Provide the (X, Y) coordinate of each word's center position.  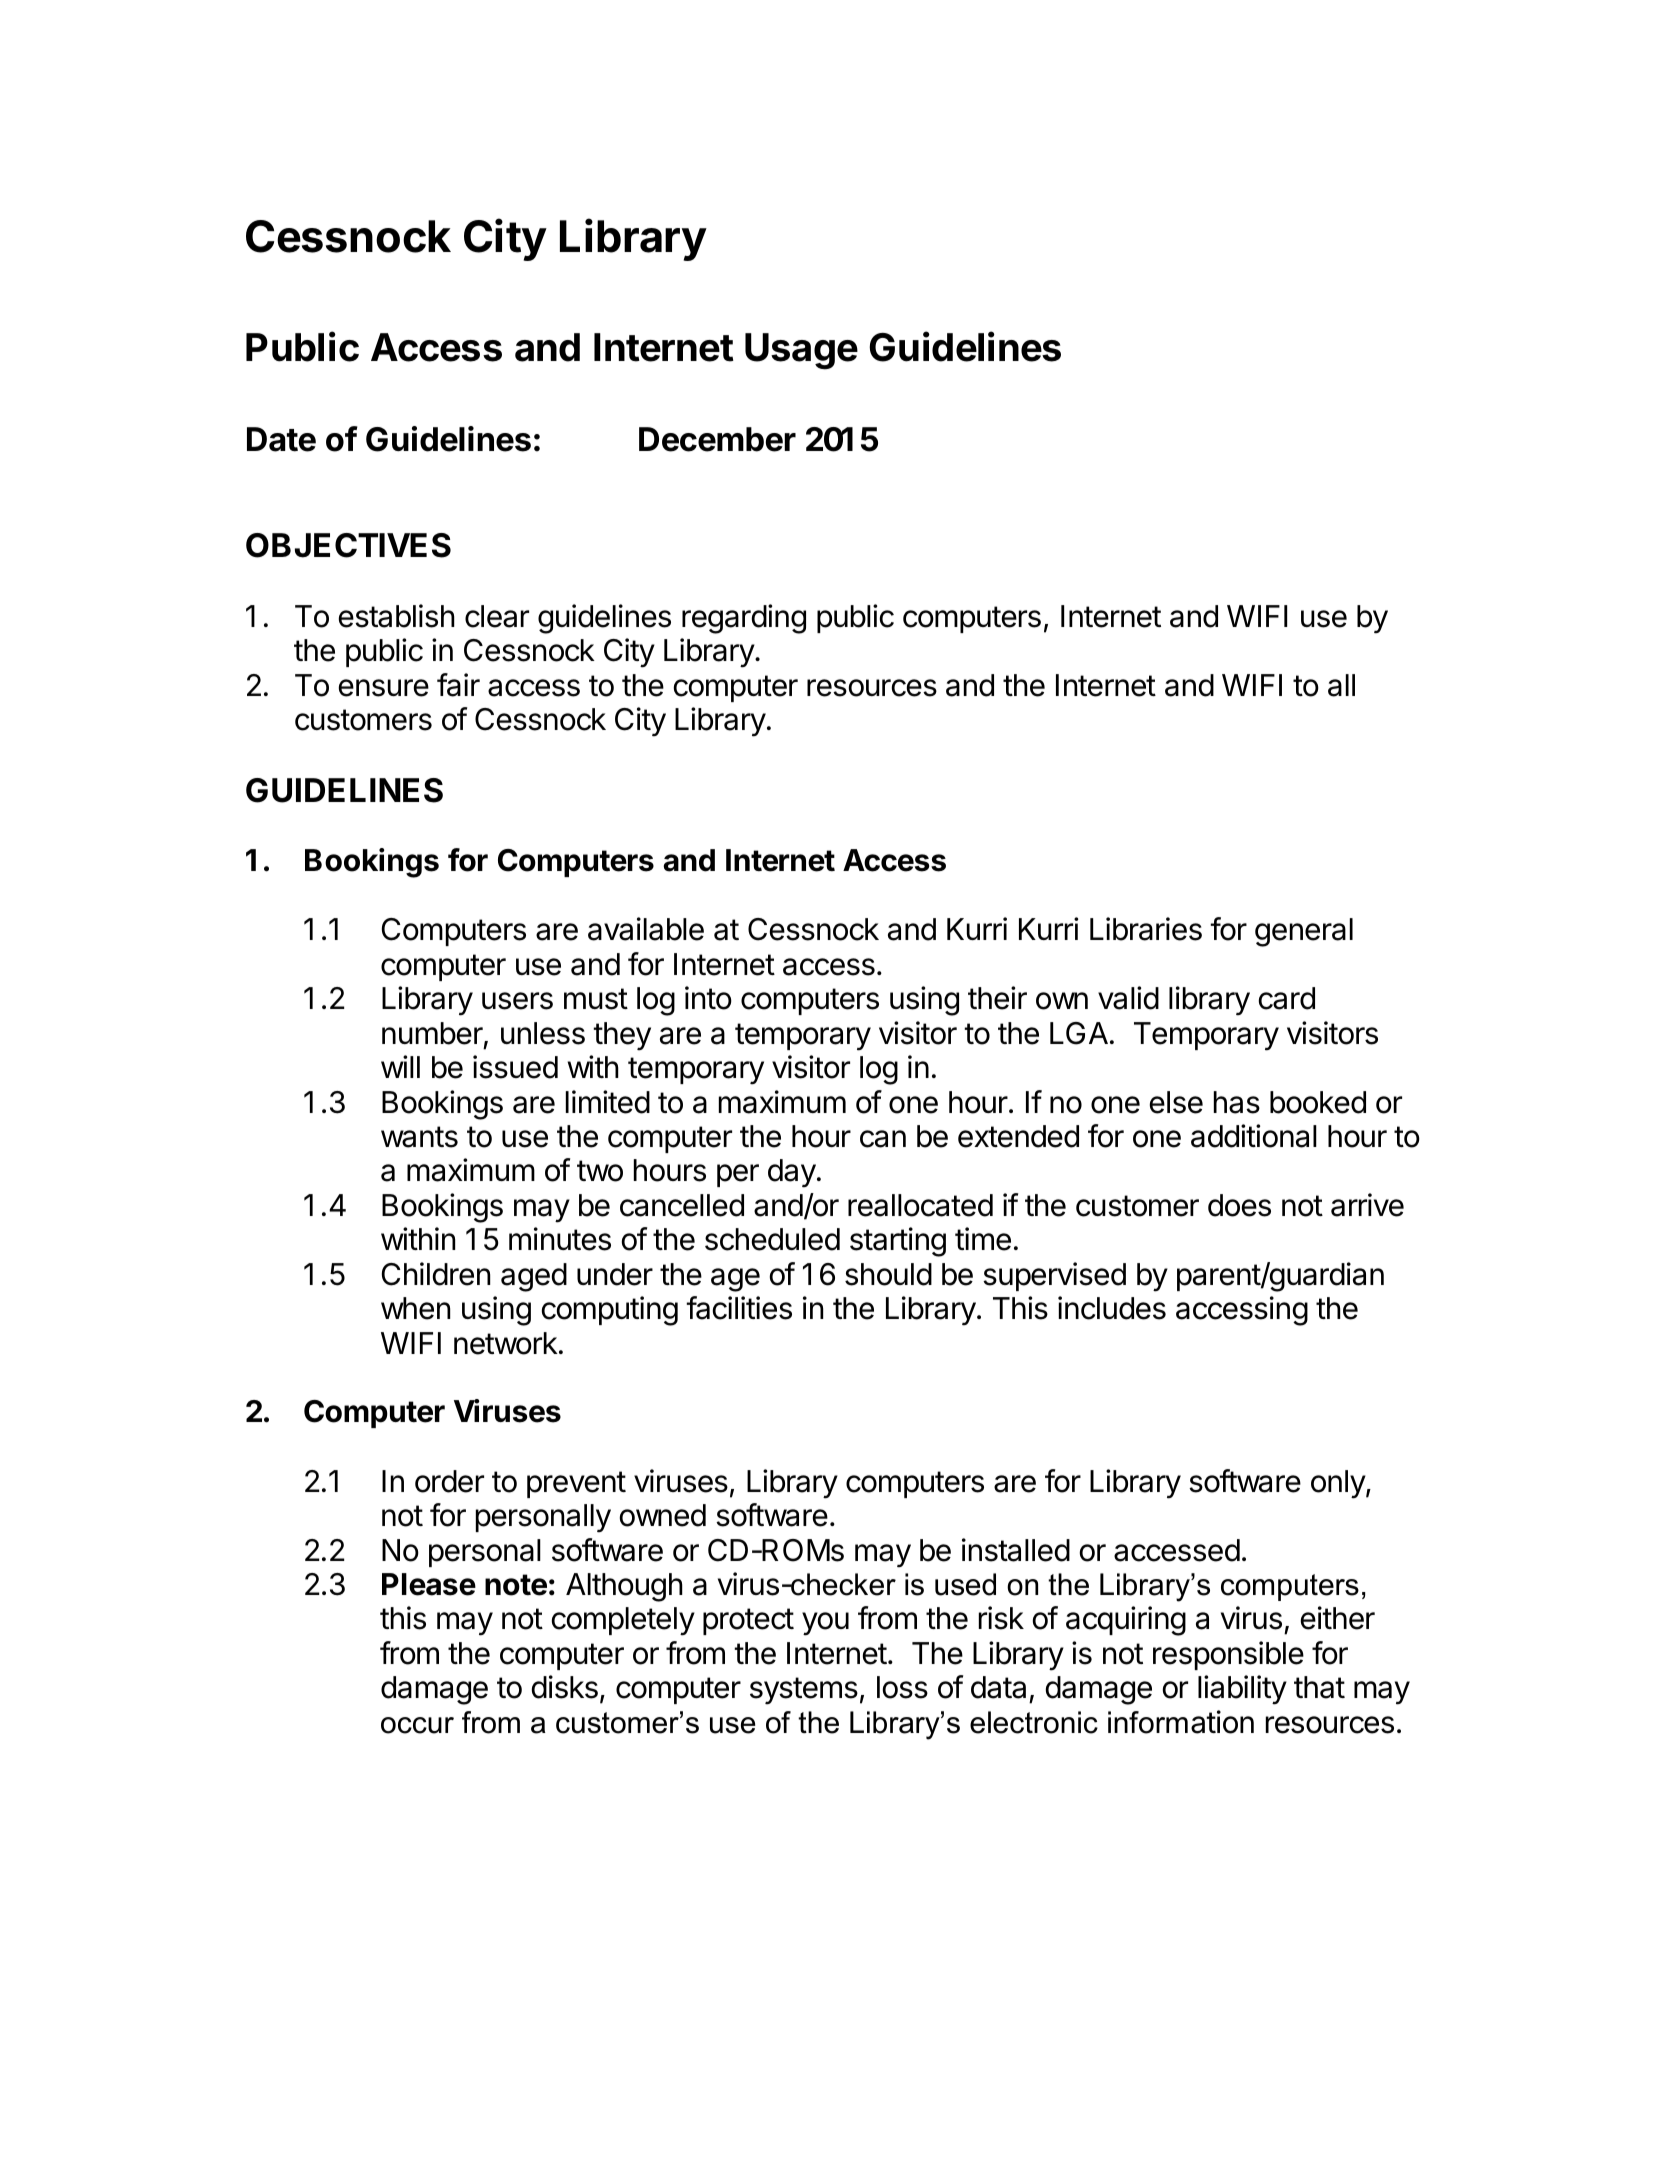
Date (281, 439)
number (432, 1033)
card (1287, 998)
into (708, 998)
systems (804, 1691)
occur (417, 1725)
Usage (801, 351)
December (717, 439)
